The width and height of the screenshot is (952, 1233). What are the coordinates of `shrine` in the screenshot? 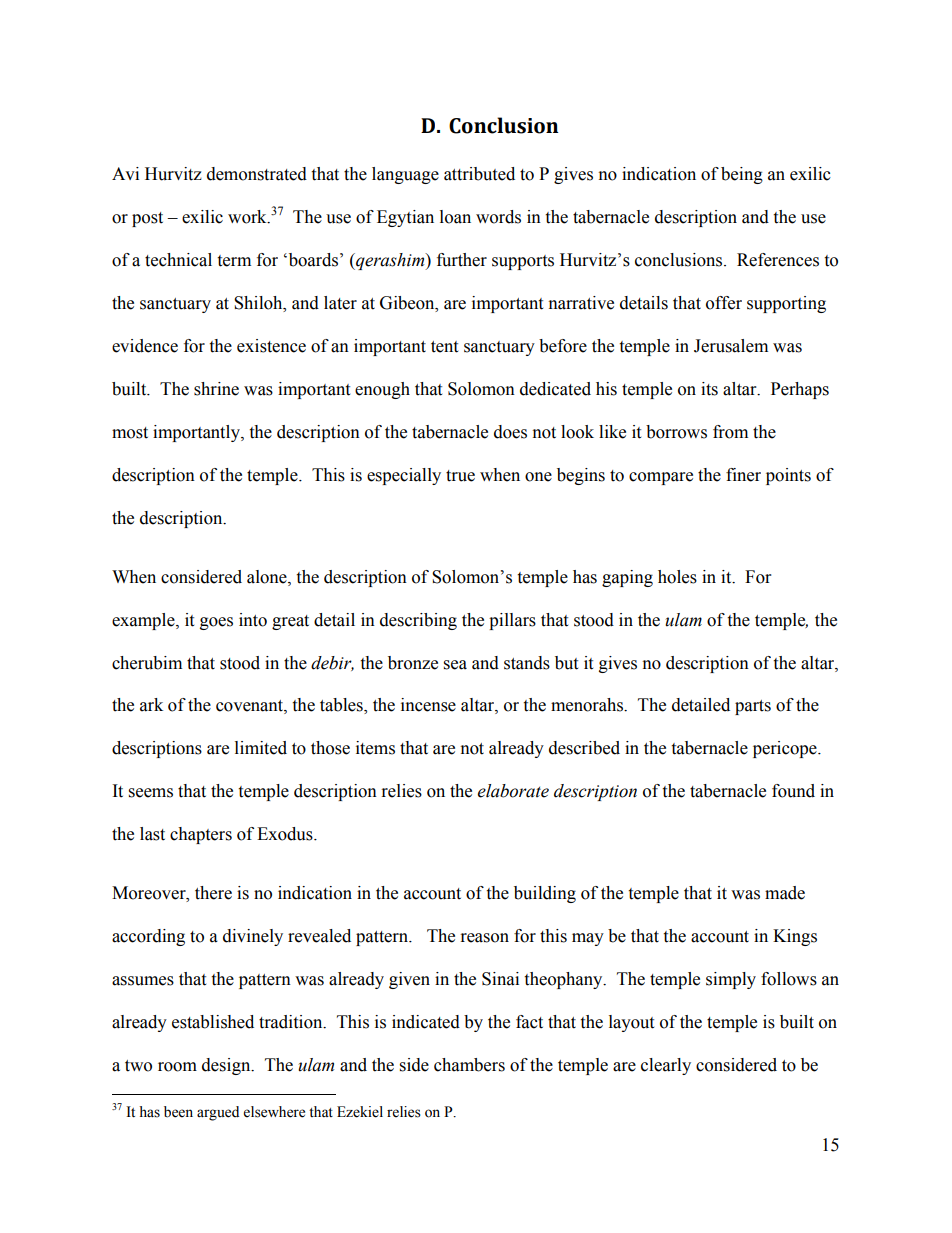 It's located at (216, 389).
